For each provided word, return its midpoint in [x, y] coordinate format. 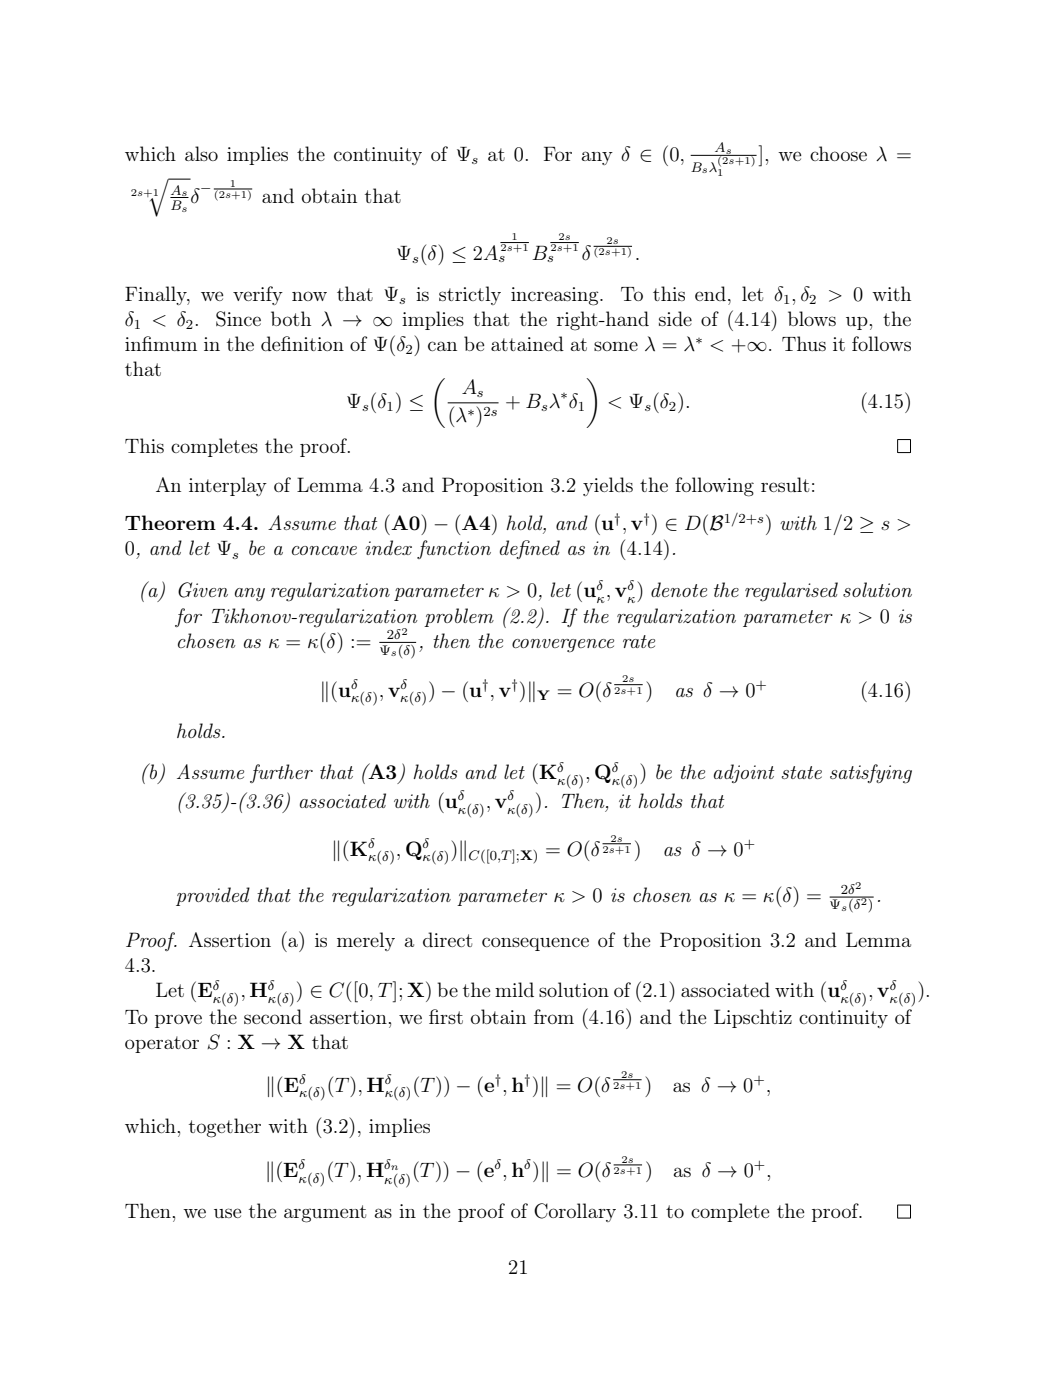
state [801, 772]
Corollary [575, 1212]
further [281, 773]
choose [838, 153]
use [228, 1213]
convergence [563, 646]
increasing [556, 296]
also [201, 153]
